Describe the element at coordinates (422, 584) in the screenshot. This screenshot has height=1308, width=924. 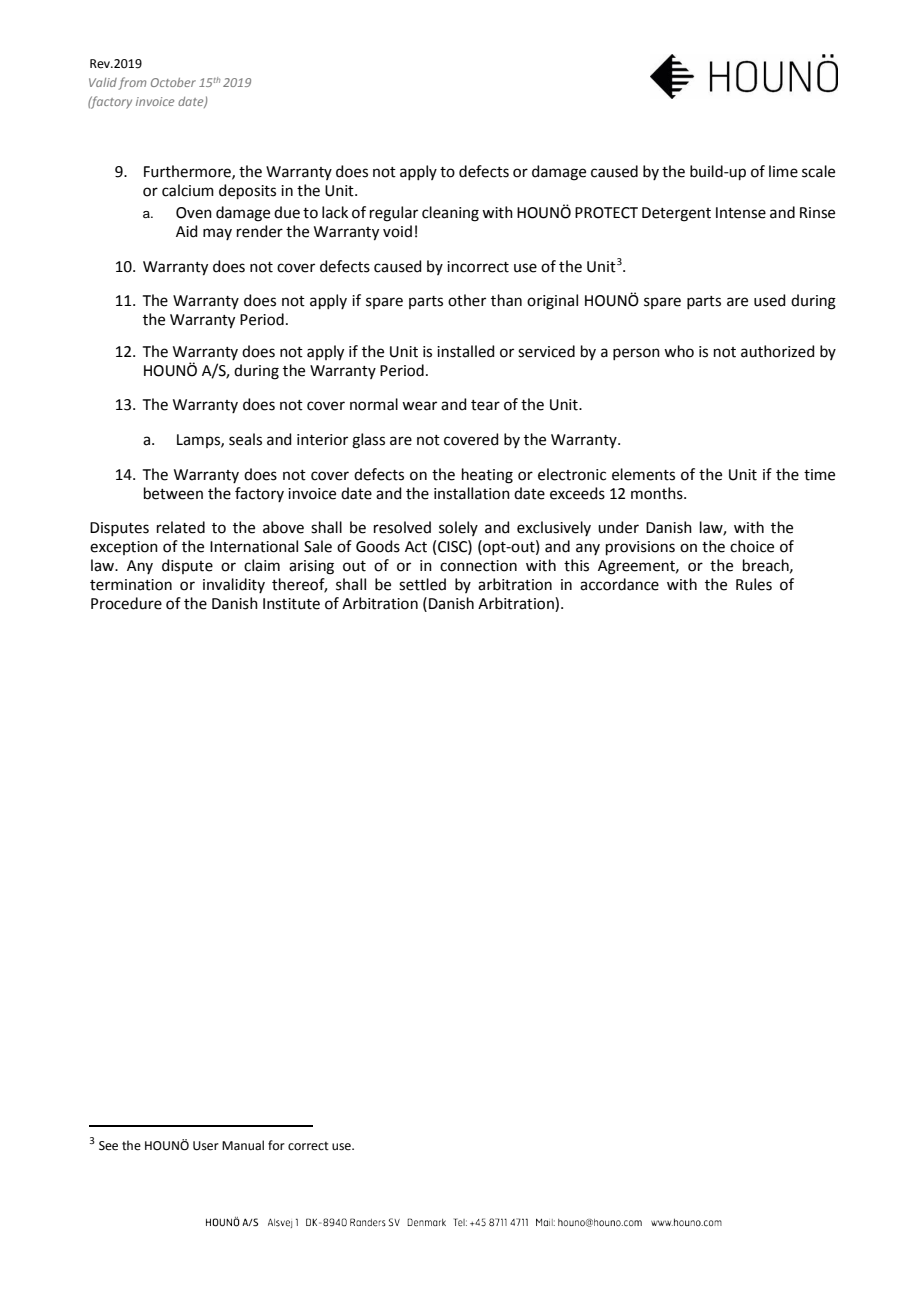
I see `settled` at that location.
